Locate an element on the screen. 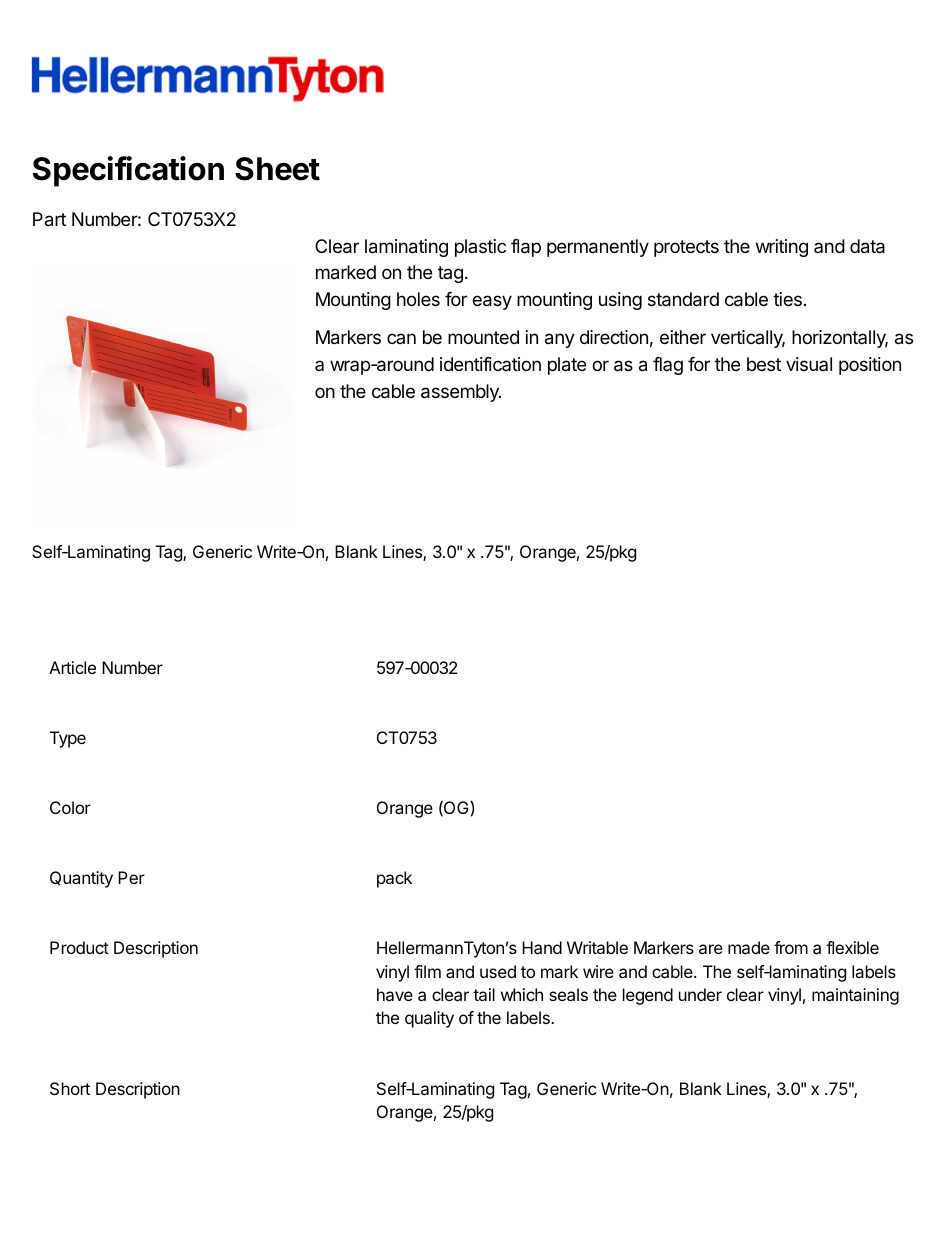  writing is located at coordinates (782, 248).
